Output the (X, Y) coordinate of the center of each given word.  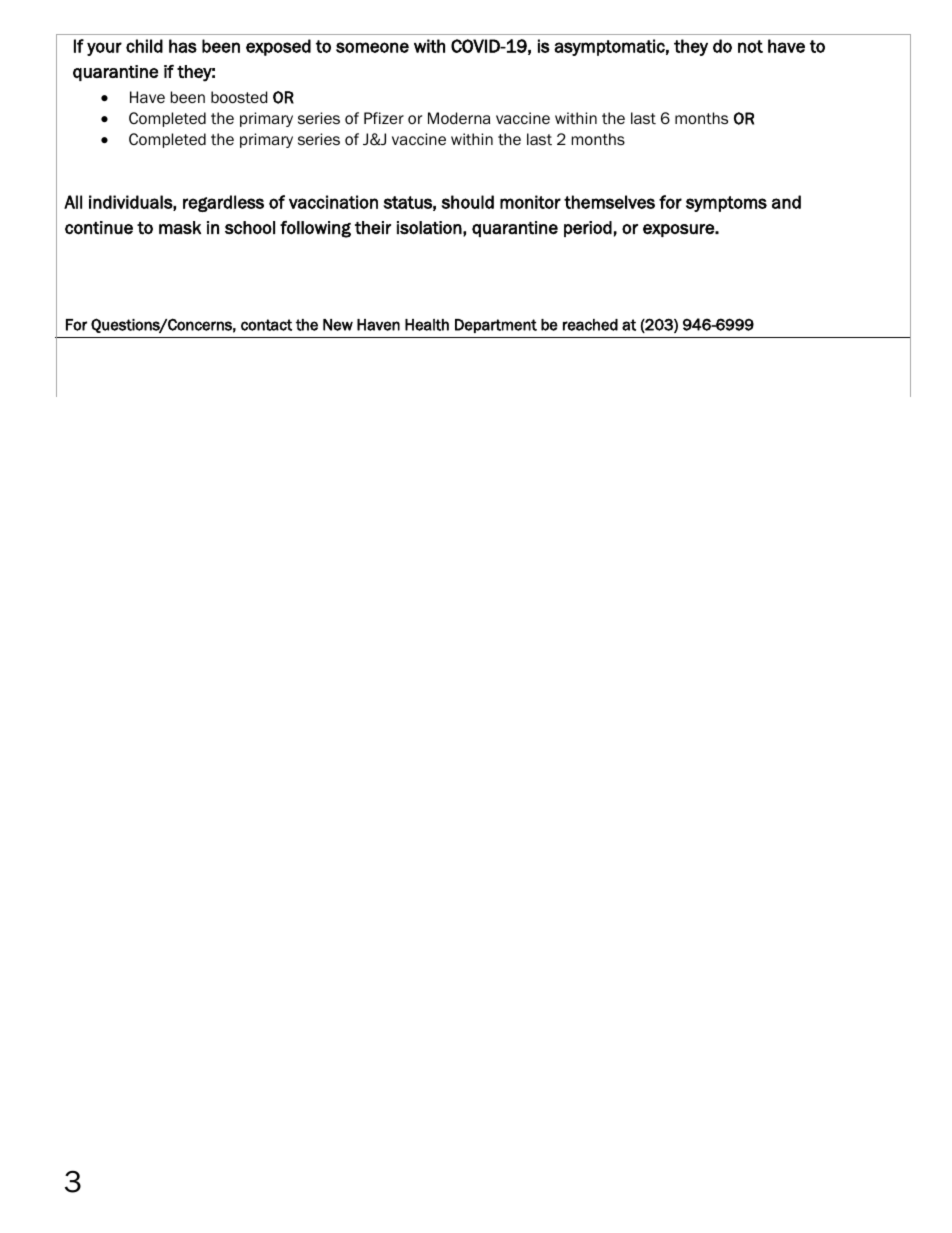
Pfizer (384, 118)
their (373, 228)
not (750, 46)
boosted (239, 97)
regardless (223, 203)
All (73, 202)
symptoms (726, 204)
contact (266, 325)
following (315, 229)
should (467, 202)
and (786, 202)
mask (180, 228)
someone (372, 47)
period (588, 229)
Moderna (459, 118)
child (144, 46)
